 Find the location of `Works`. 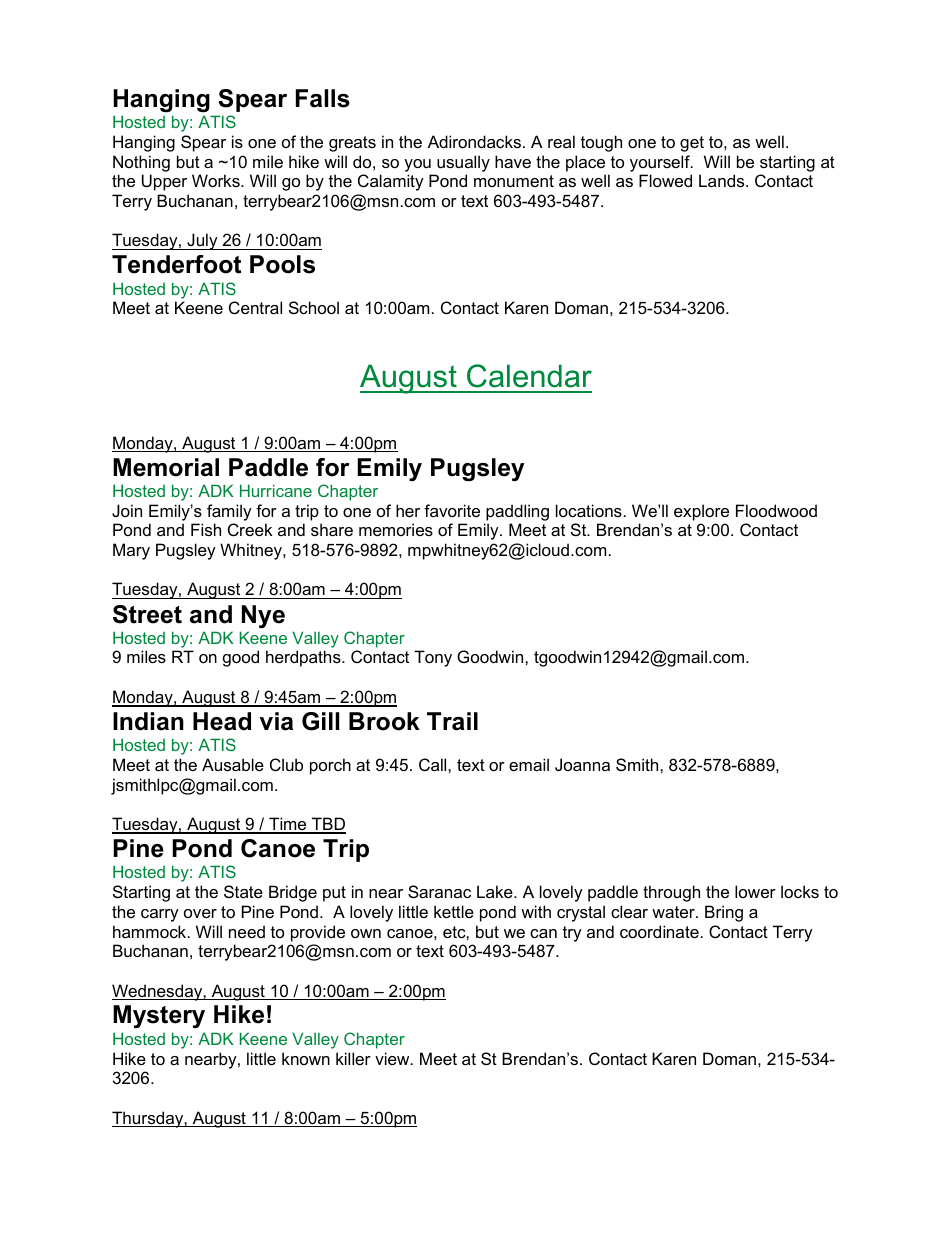

Works is located at coordinates (217, 180).
